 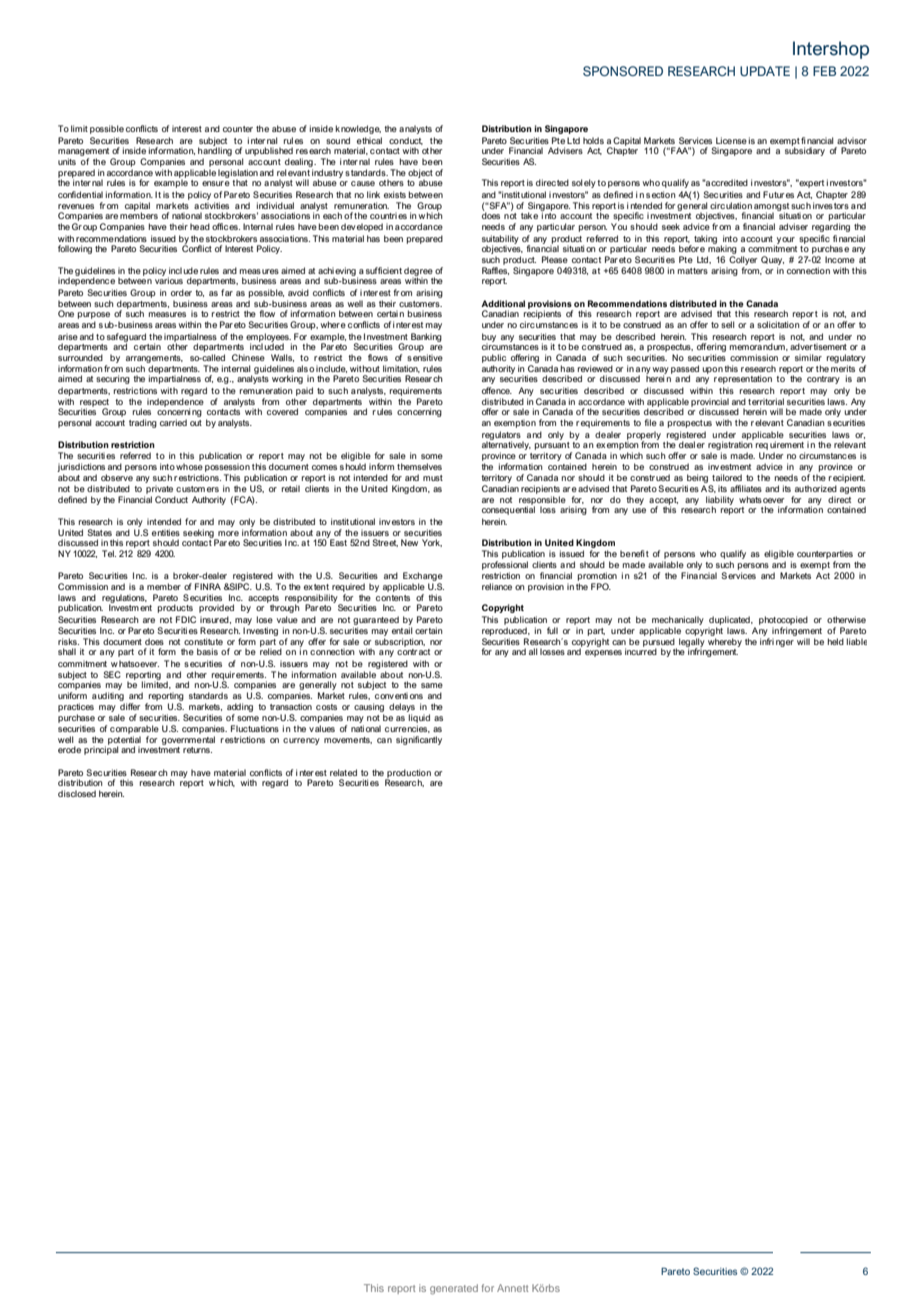 What do you see at coordinates (765, 71) in the screenshot?
I see `UPDATE` at bounding box center [765, 71].
